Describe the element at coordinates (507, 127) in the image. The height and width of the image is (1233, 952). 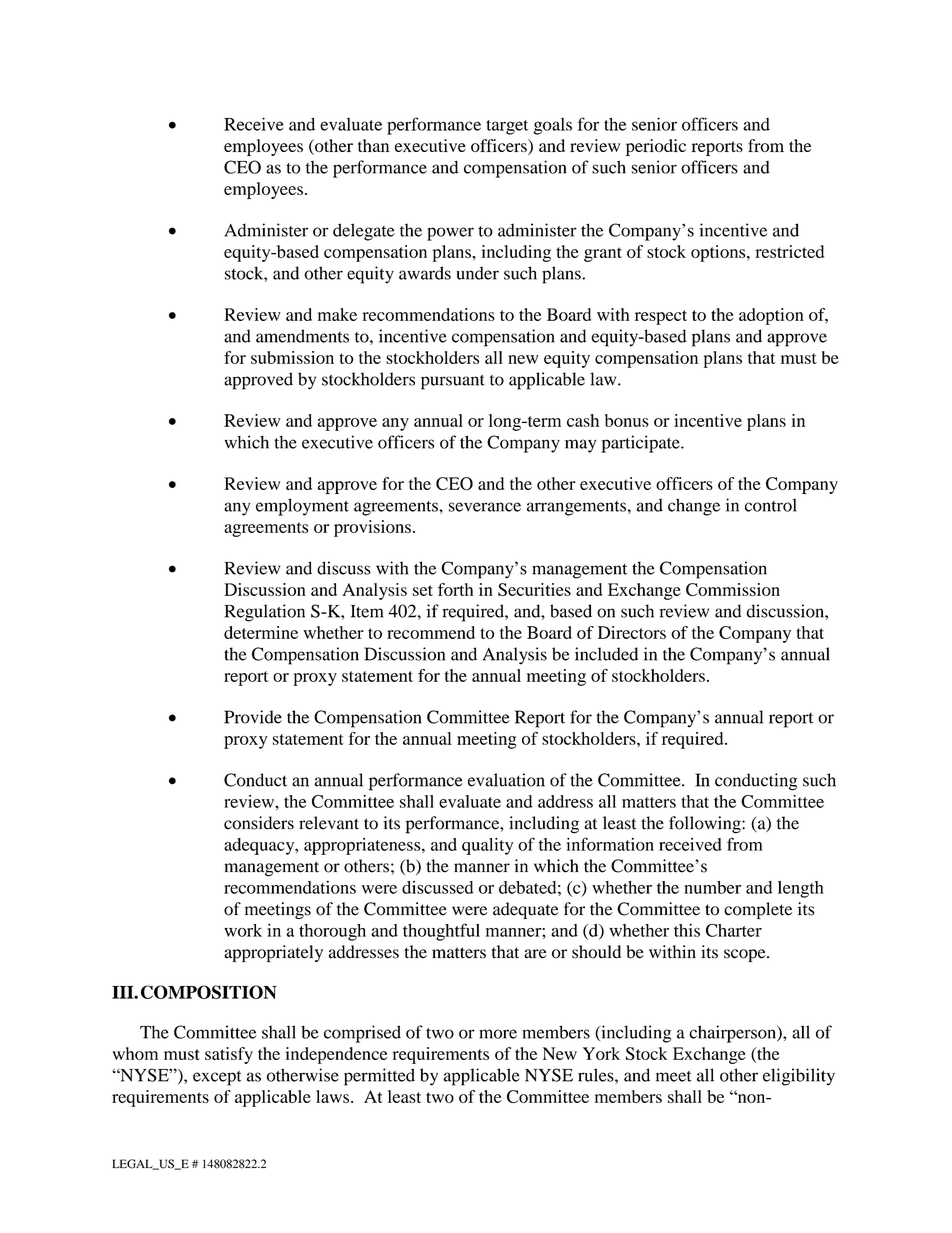
I see `target` at that location.
